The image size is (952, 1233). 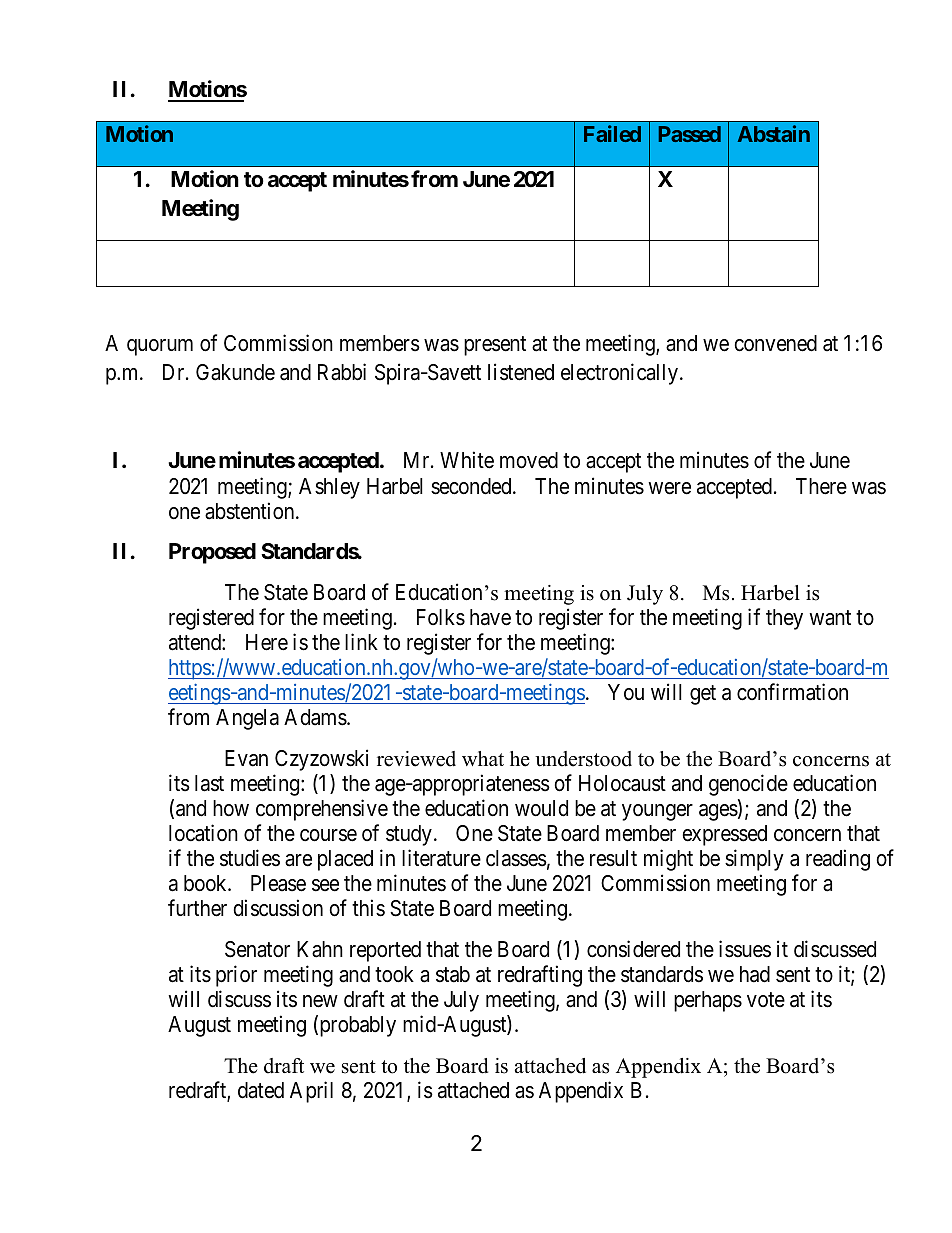 What do you see at coordinates (490, 617) in the screenshot?
I see `have` at bounding box center [490, 617].
